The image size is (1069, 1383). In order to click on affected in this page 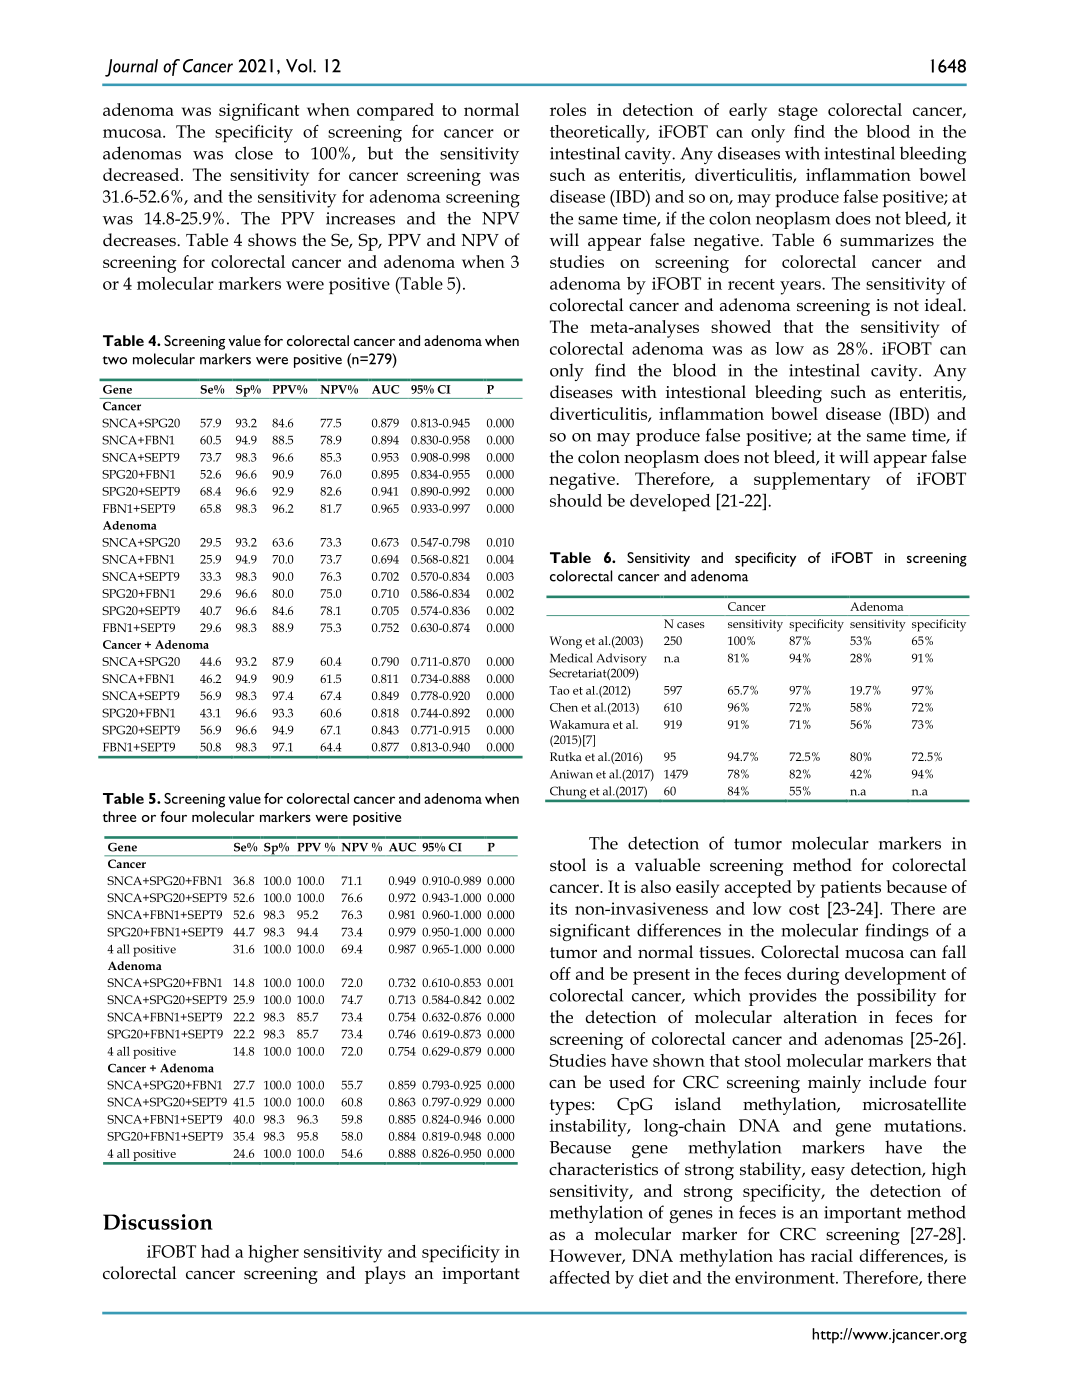, I will do `click(580, 1277)`.
